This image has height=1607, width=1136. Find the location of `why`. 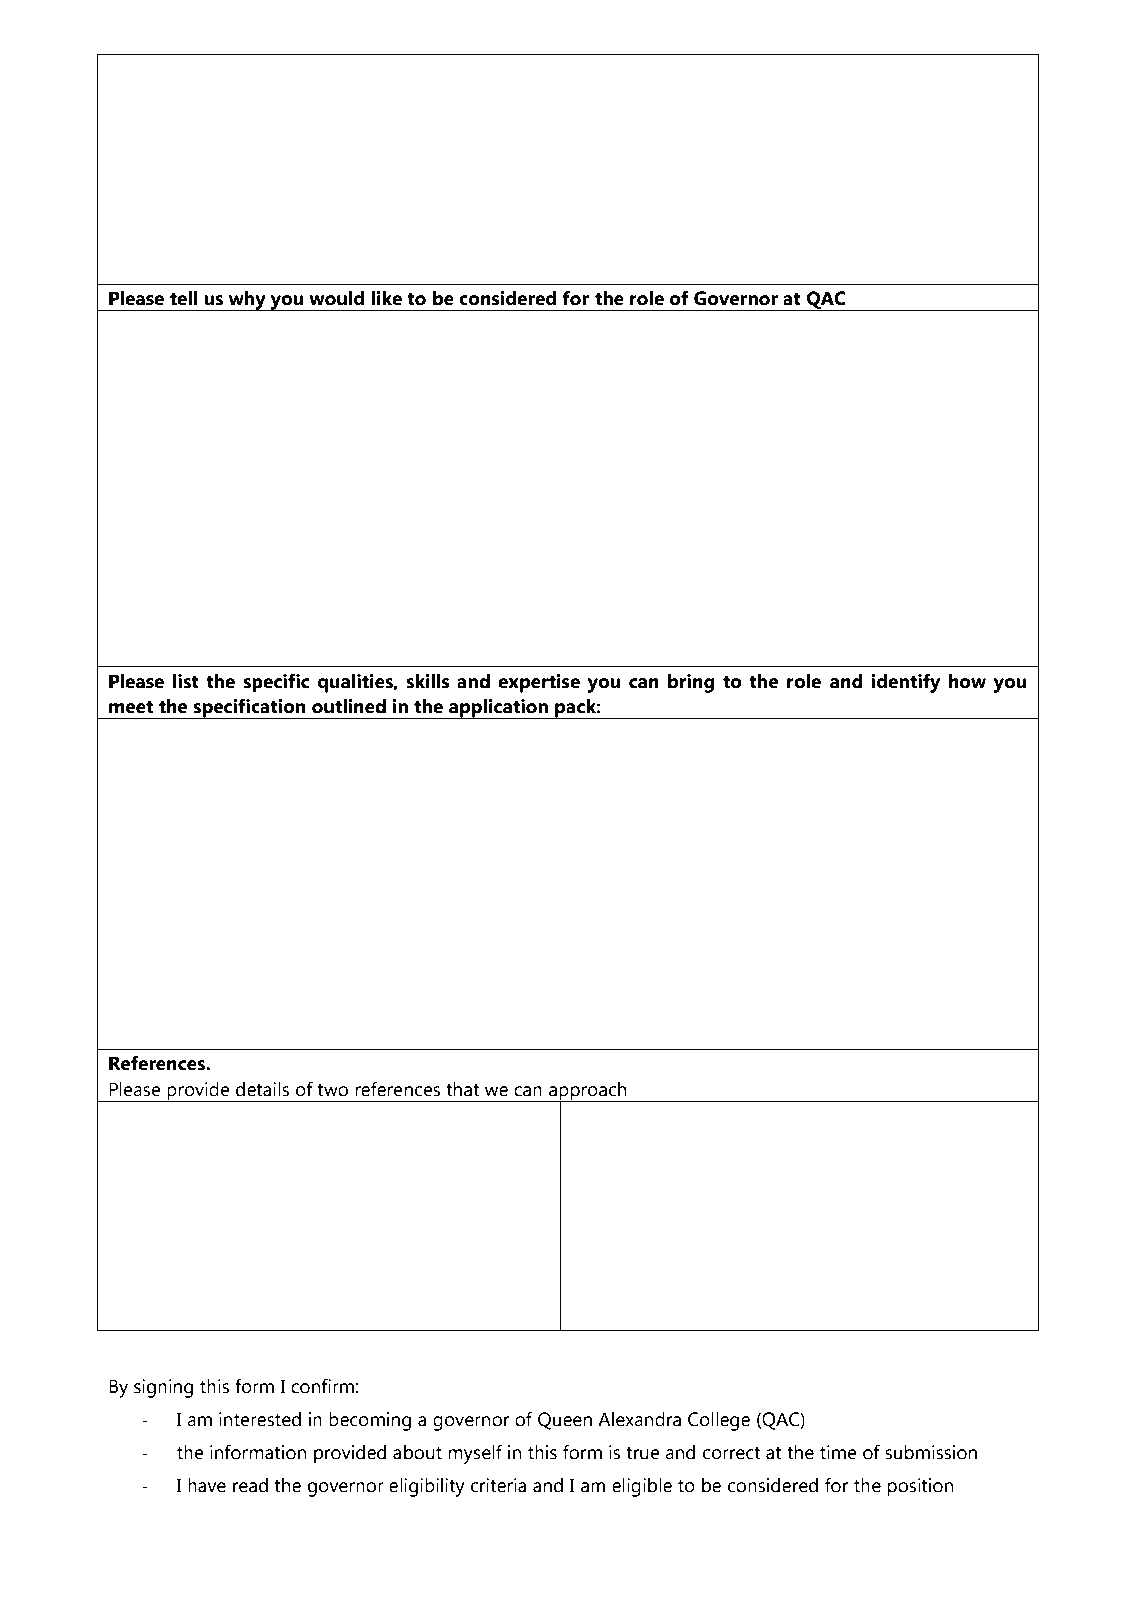

why is located at coordinates (247, 301).
